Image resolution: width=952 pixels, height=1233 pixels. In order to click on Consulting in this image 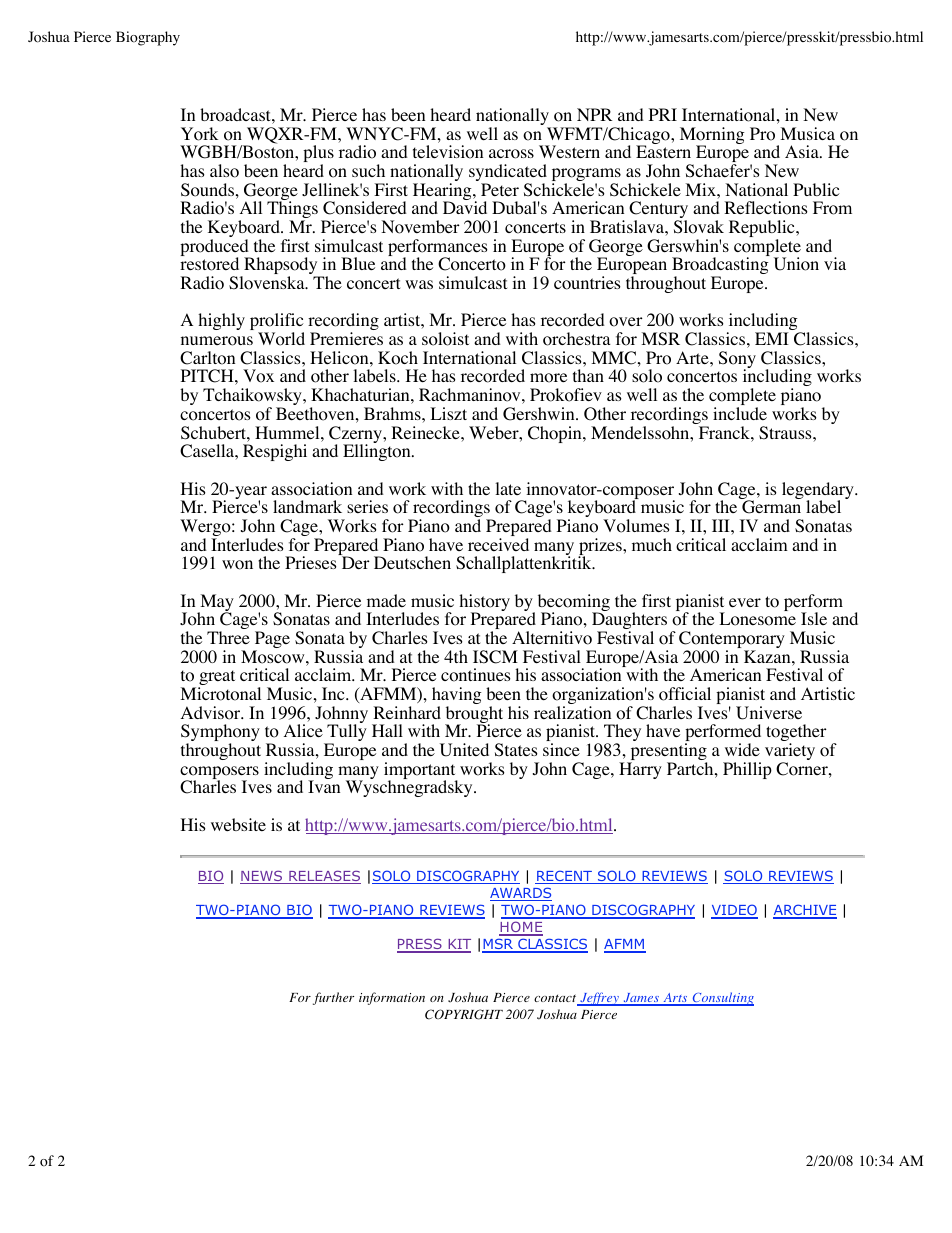, I will do `click(722, 999)`.
